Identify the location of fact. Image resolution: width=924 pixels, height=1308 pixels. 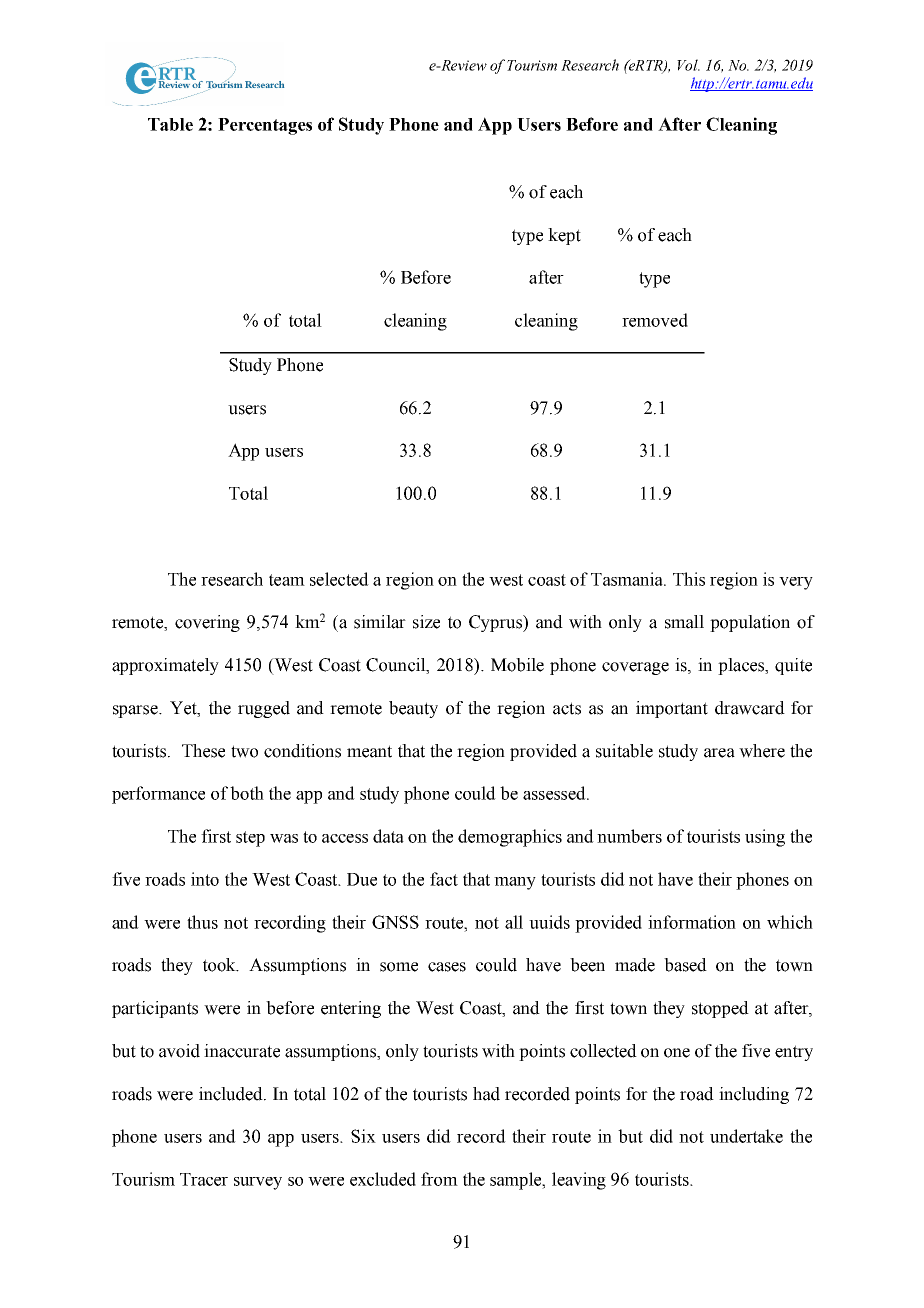
(444, 879).
